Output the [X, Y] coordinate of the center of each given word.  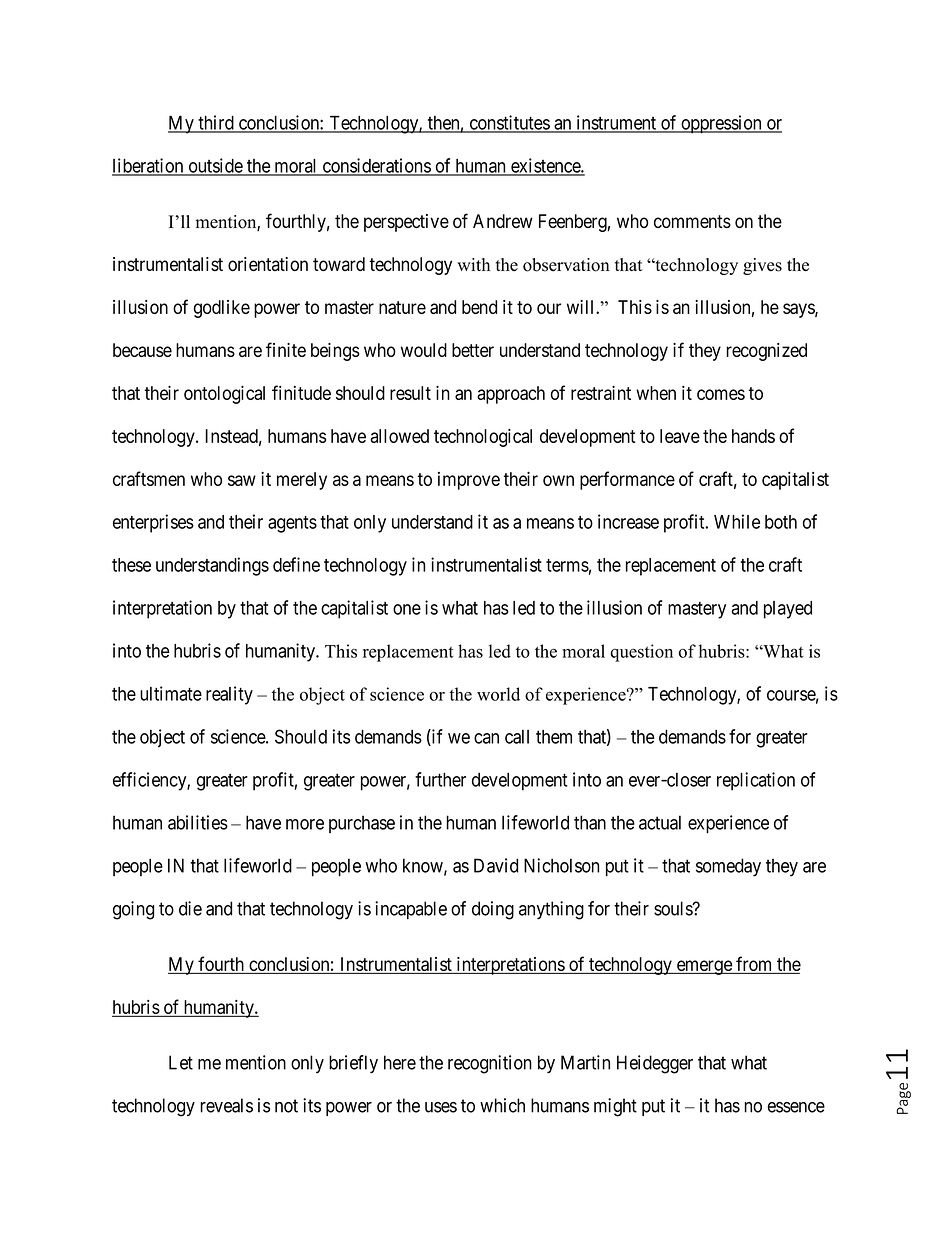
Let [181, 1062]
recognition [490, 1064]
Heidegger [655, 1064]
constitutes [509, 123]
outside [215, 166]
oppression [721, 124]
